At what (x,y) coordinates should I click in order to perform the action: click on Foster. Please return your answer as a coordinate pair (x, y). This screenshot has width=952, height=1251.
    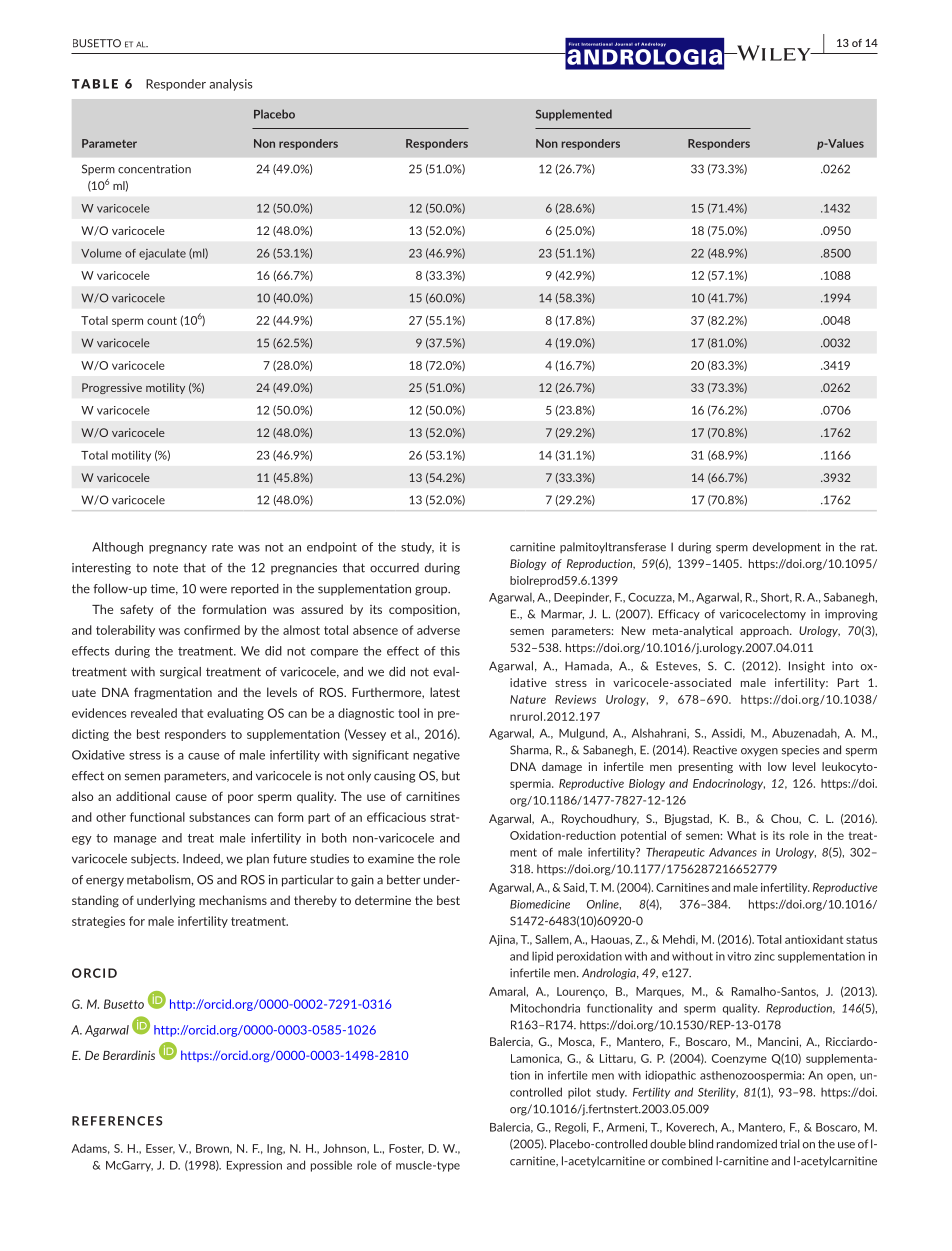
    Looking at the image, I should click on (406, 1149).
